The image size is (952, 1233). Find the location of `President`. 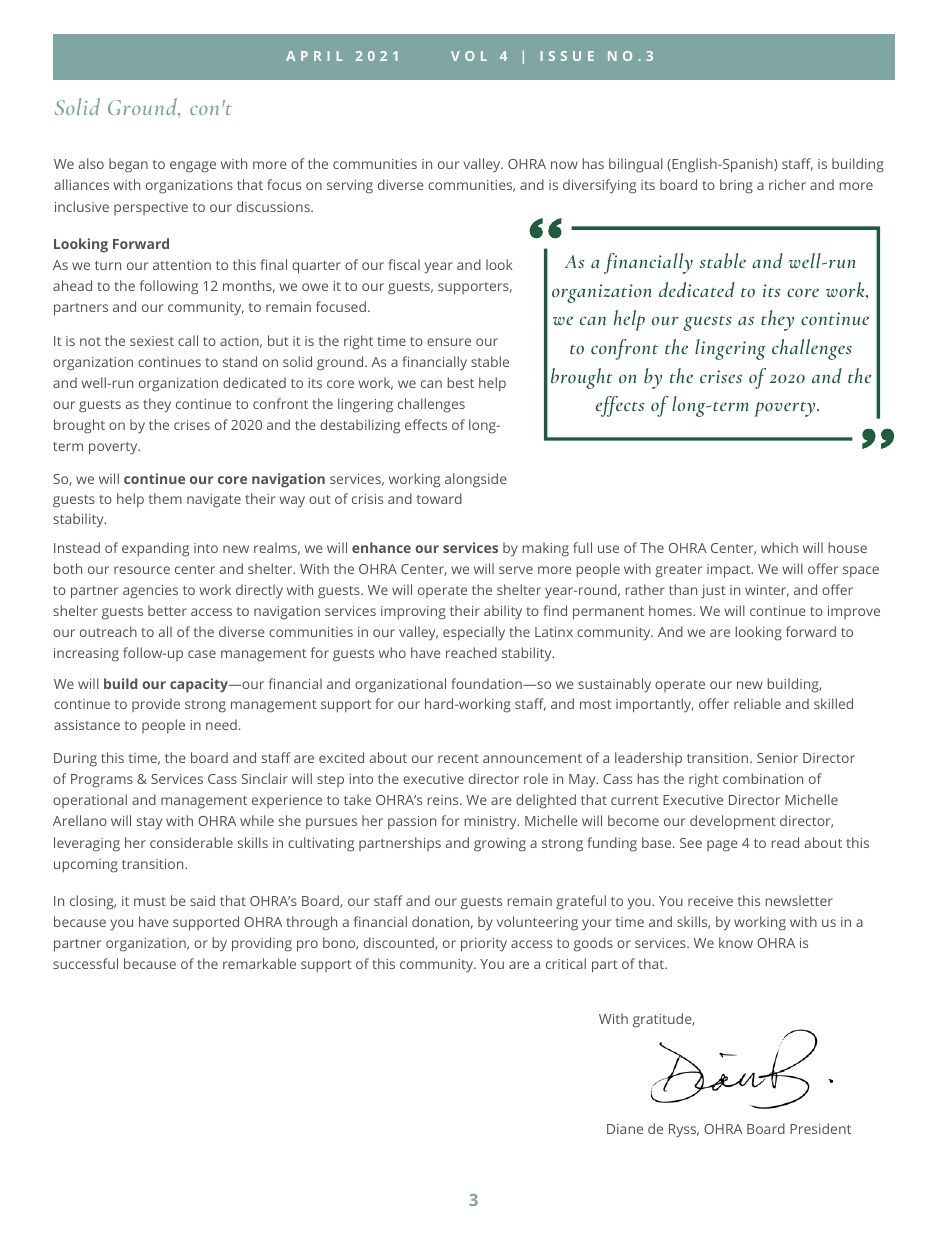

President is located at coordinates (820, 1128).
